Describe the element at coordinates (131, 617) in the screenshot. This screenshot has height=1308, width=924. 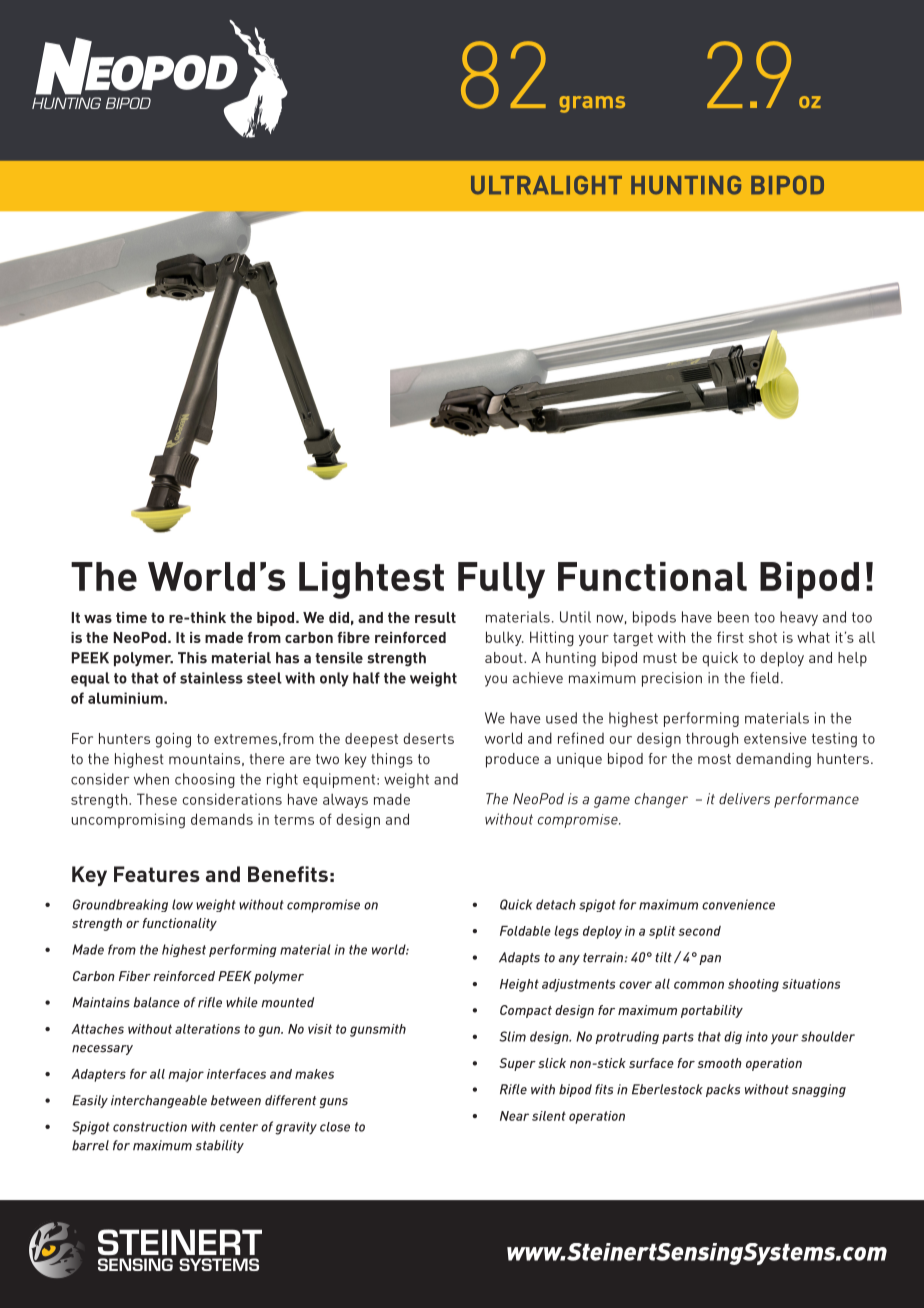
I see `time` at that location.
